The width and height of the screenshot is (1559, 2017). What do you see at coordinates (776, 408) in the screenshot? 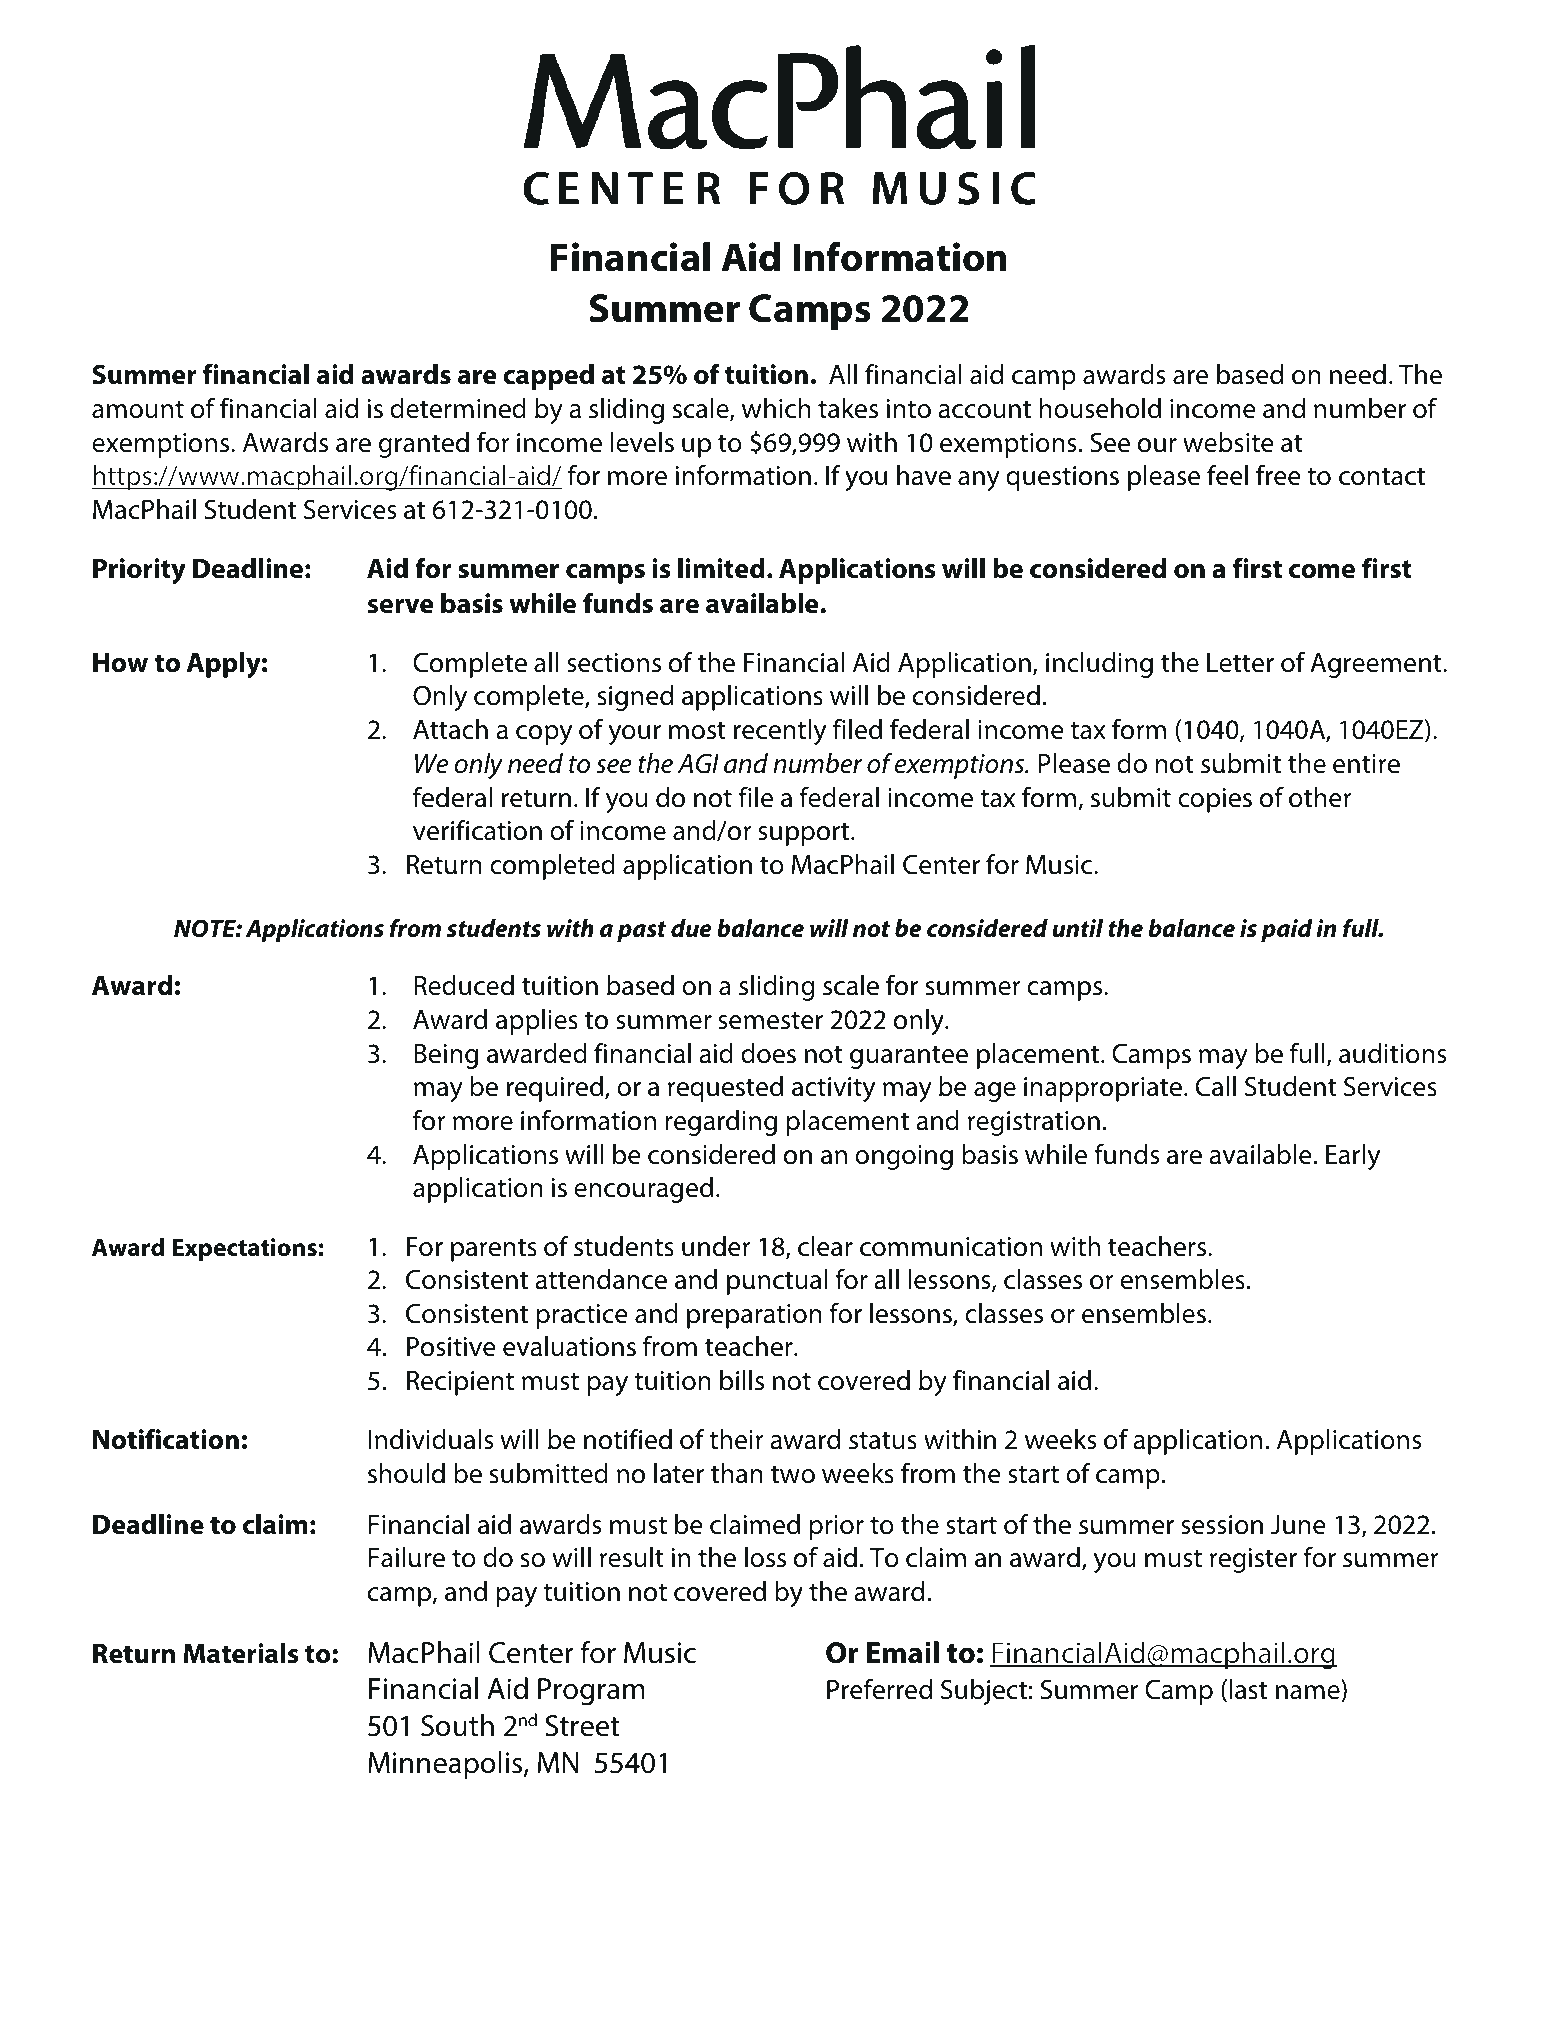
I see `which` at bounding box center [776, 408].
